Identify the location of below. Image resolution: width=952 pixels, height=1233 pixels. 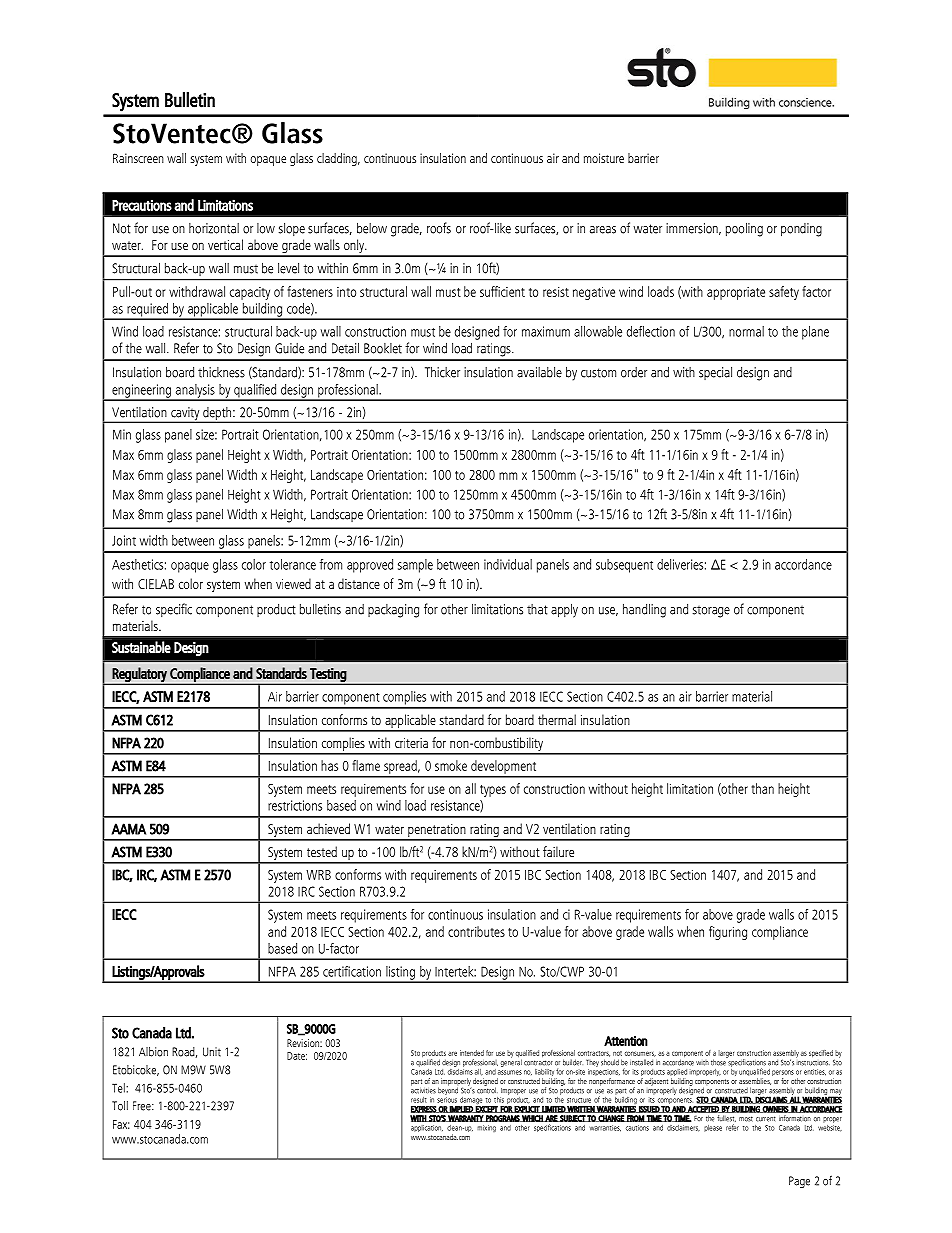
(372, 228).
